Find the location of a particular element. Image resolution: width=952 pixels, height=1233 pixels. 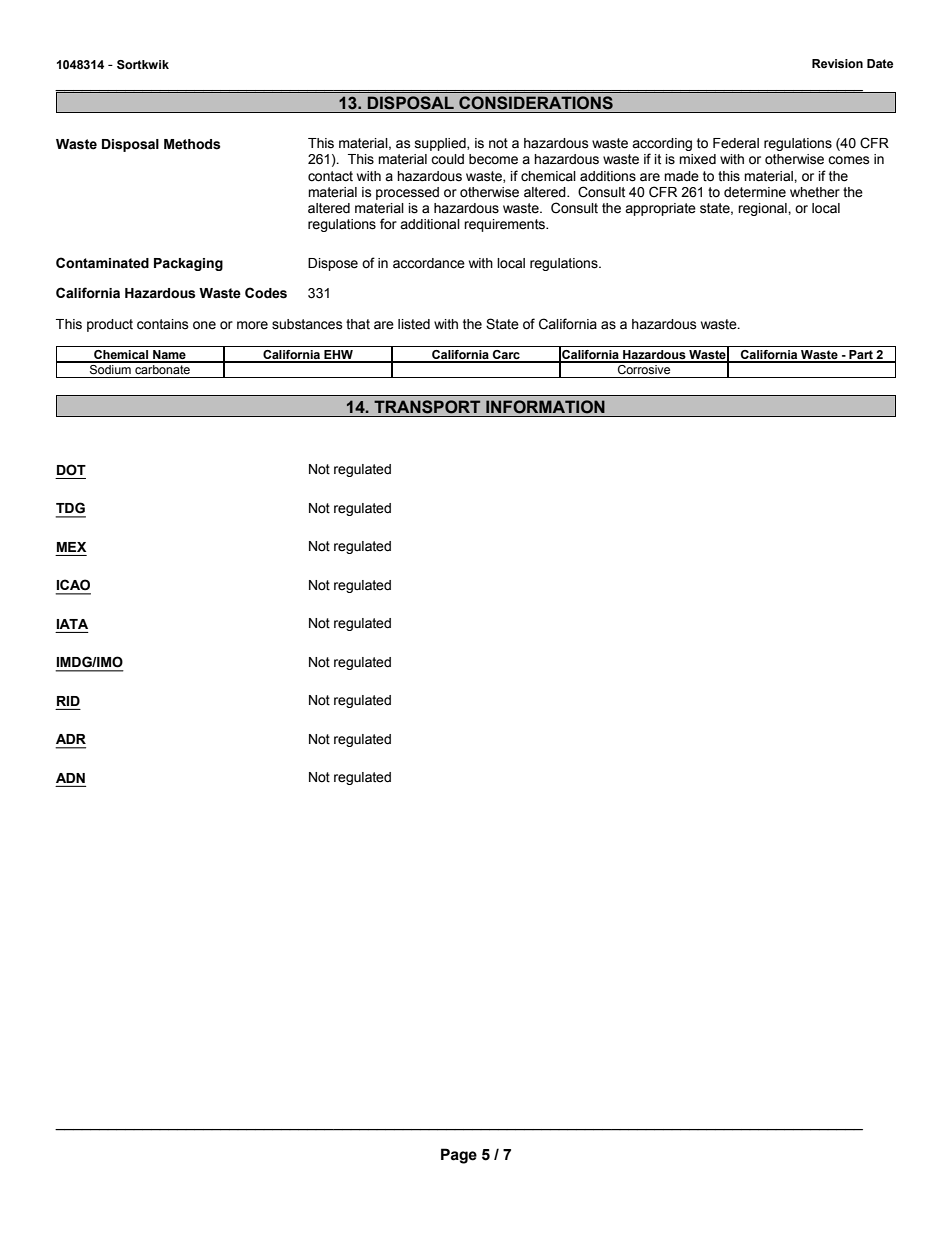

MEX is located at coordinates (71, 547).
